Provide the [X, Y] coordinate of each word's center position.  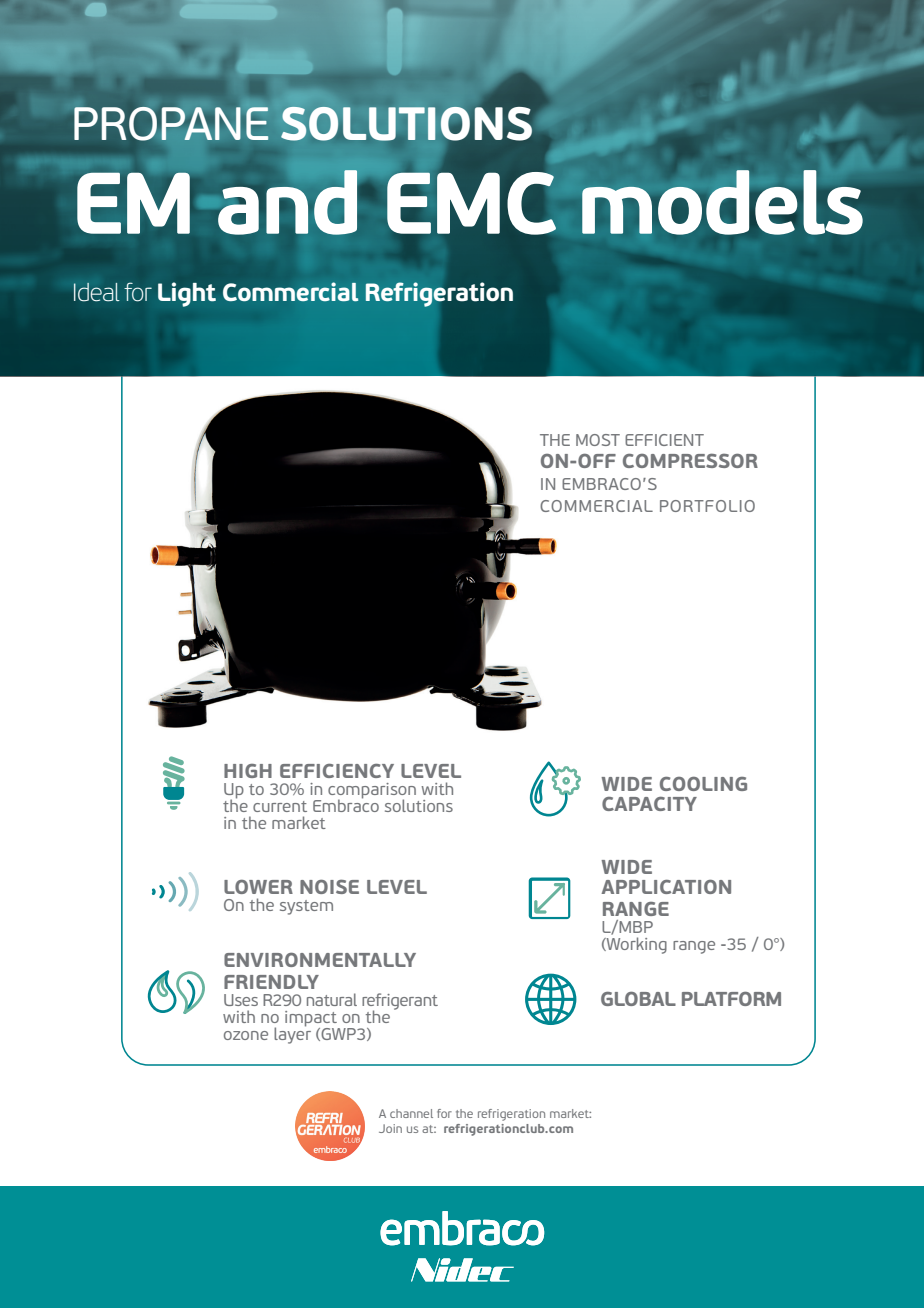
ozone [246, 1035]
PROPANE [171, 124]
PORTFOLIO [707, 506]
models [722, 202]
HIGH [248, 771]
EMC [472, 202]
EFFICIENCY [337, 771]
